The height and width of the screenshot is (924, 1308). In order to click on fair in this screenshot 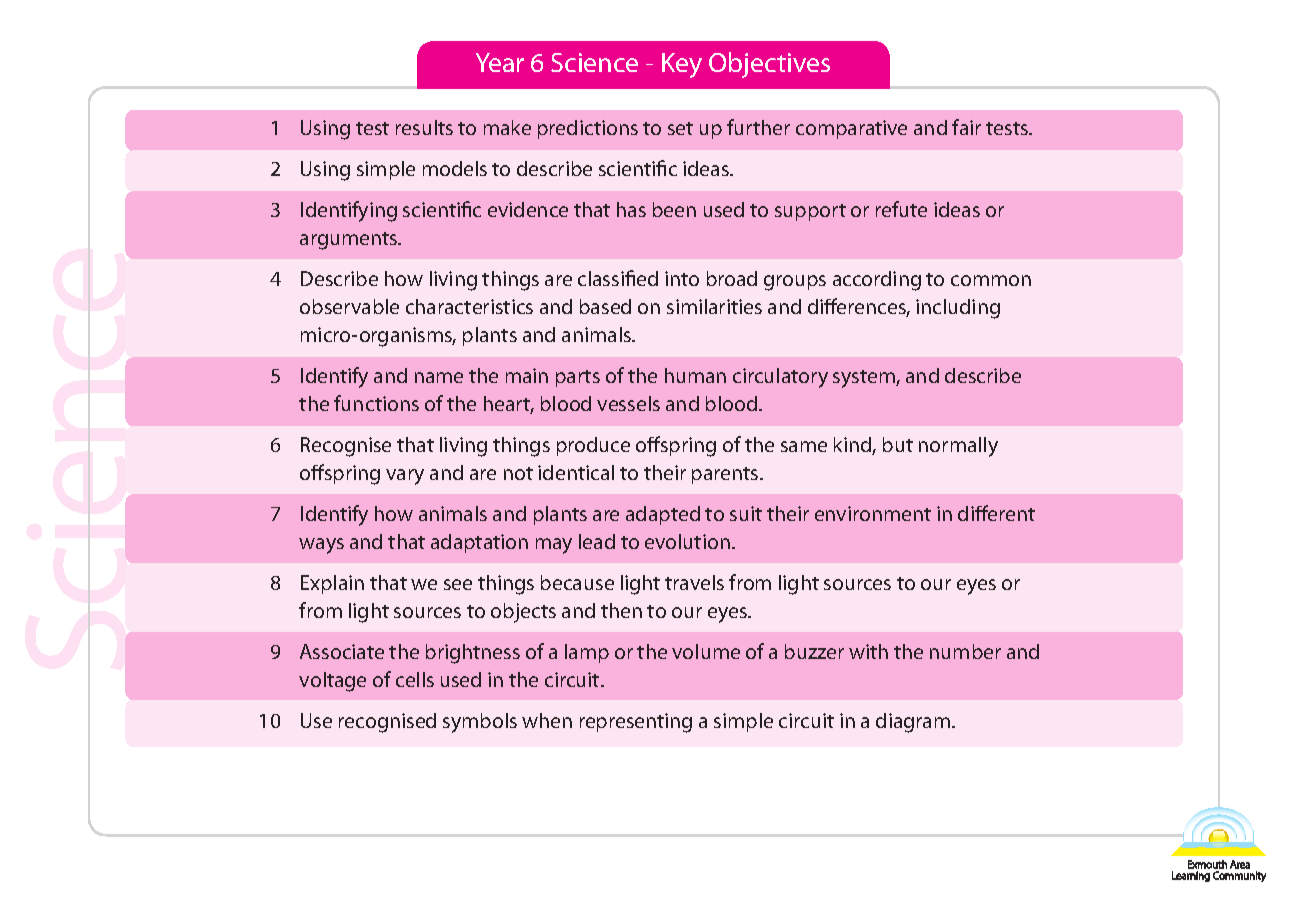, I will do `click(966, 127)`.
